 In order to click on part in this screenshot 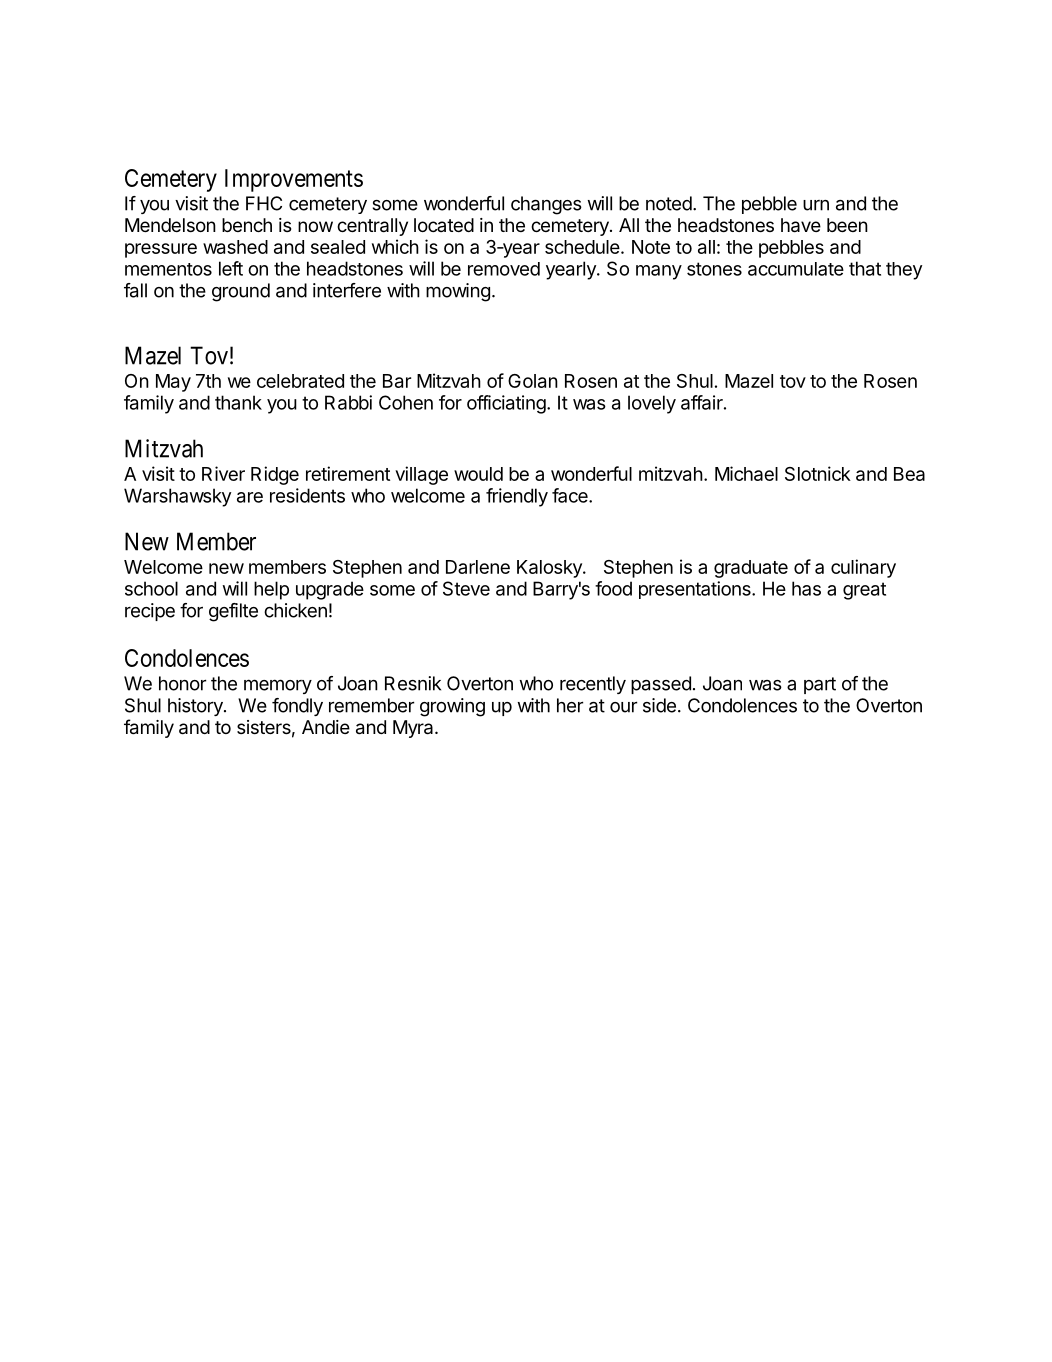, I will do `click(820, 685)`.
